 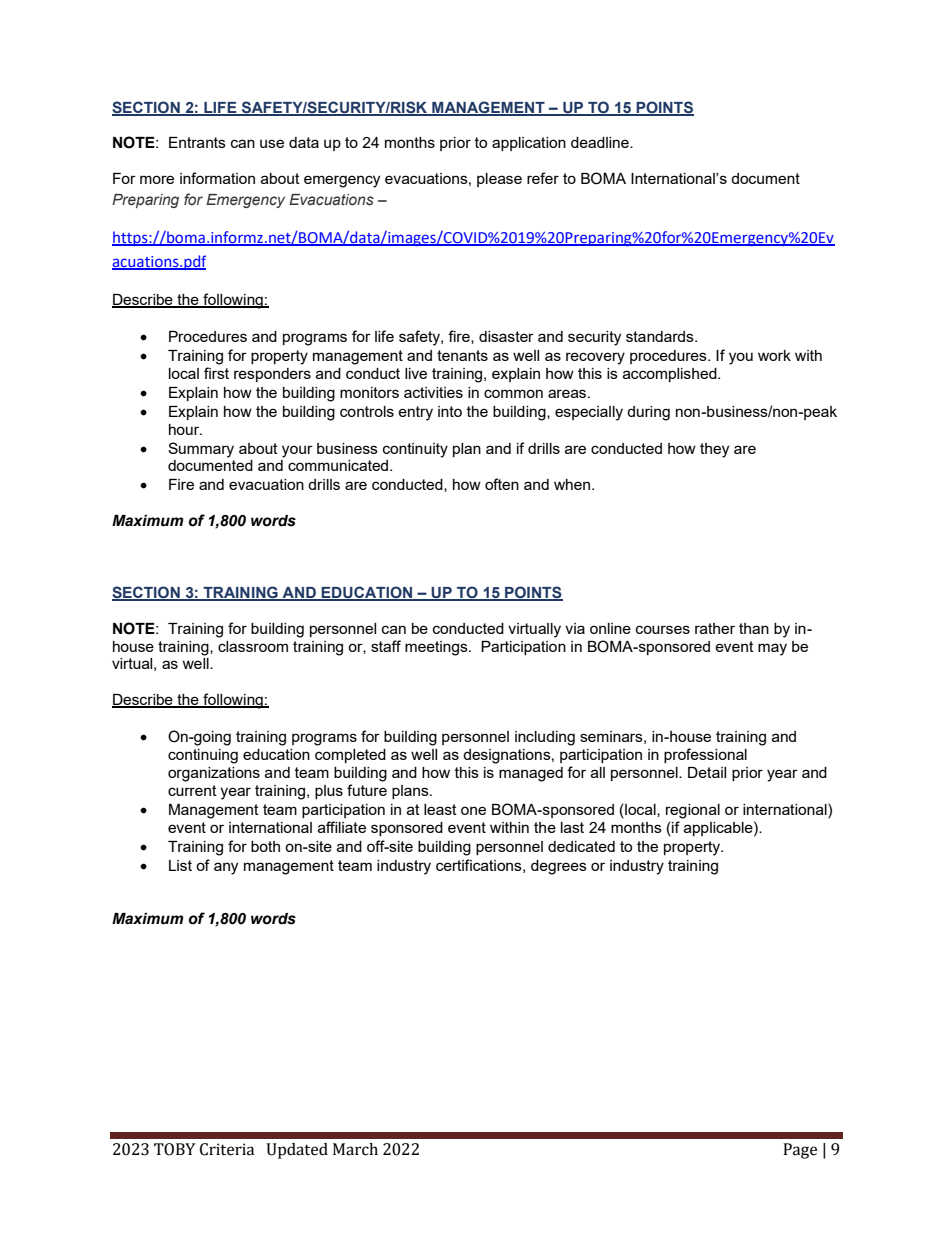 I want to click on one, so click(x=473, y=810).
